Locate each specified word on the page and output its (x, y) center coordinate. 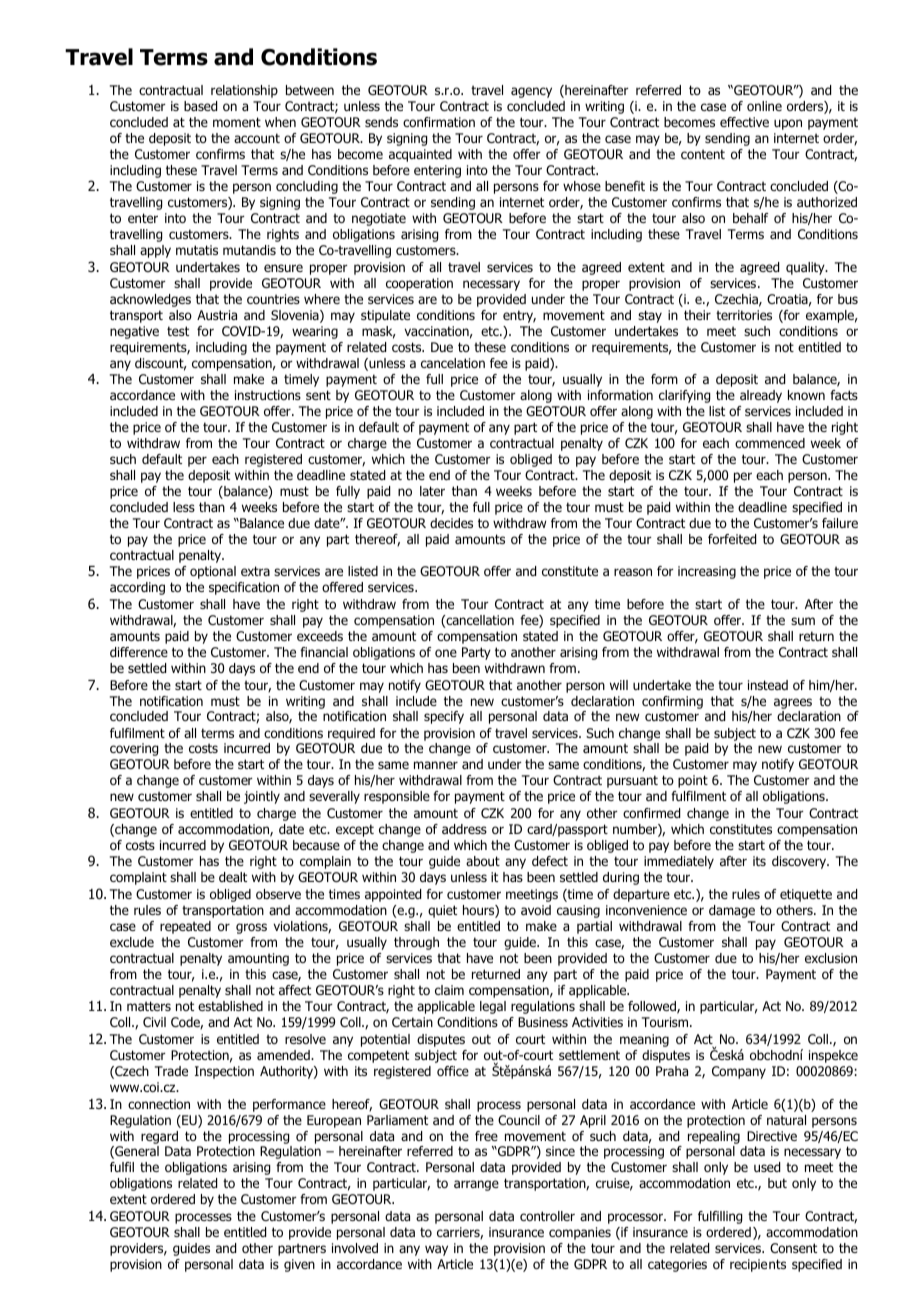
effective (744, 122)
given (299, 1265)
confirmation (439, 122)
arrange (476, 1185)
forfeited (732, 539)
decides (451, 523)
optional (213, 572)
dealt (233, 877)
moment (237, 122)
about (483, 861)
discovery (800, 862)
